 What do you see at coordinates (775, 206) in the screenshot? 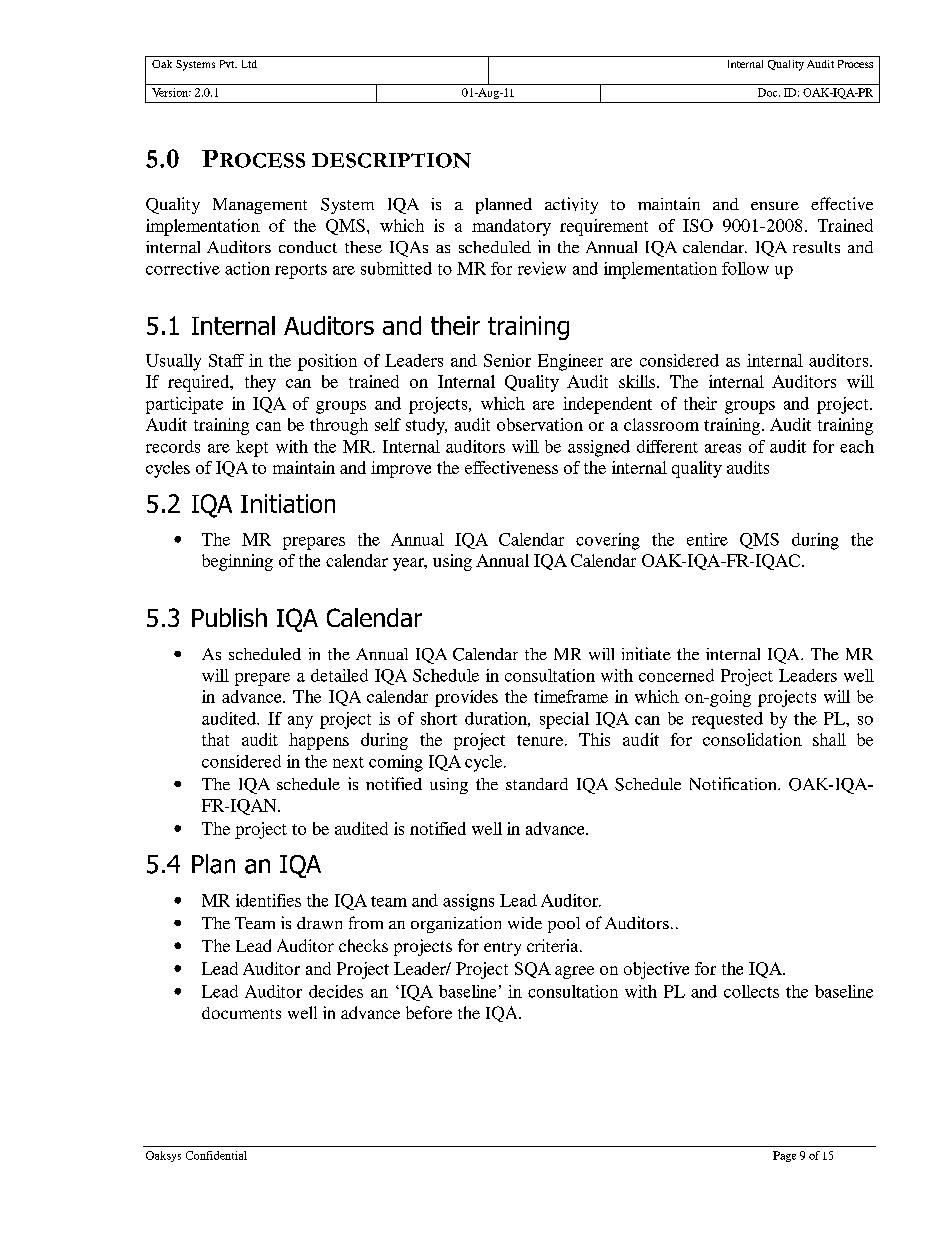
I see `ensure` at bounding box center [775, 206].
